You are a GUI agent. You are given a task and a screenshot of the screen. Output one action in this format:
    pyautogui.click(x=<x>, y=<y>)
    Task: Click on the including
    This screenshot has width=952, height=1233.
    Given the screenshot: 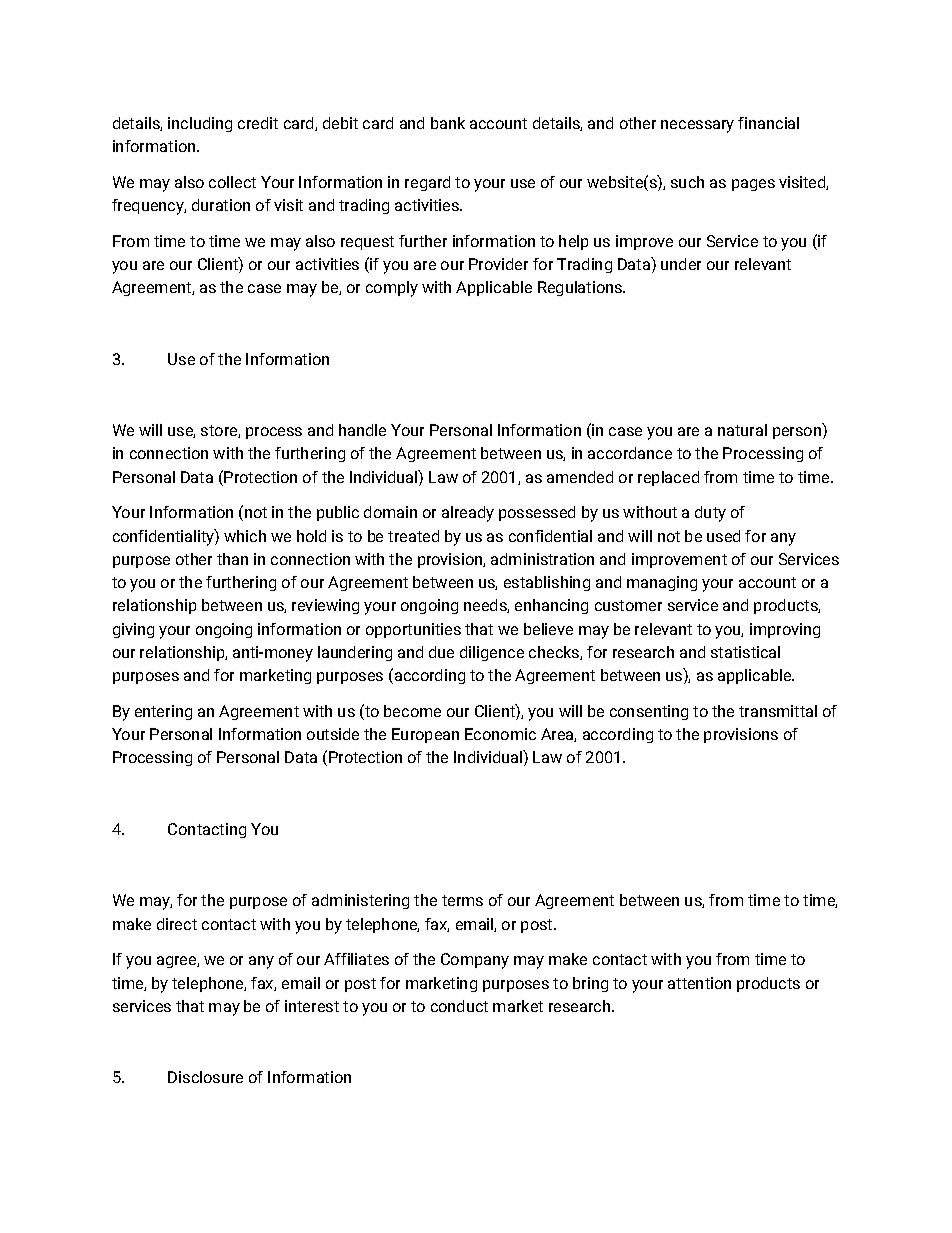 What is the action you would take?
    pyautogui.click(x=200, y=124)
